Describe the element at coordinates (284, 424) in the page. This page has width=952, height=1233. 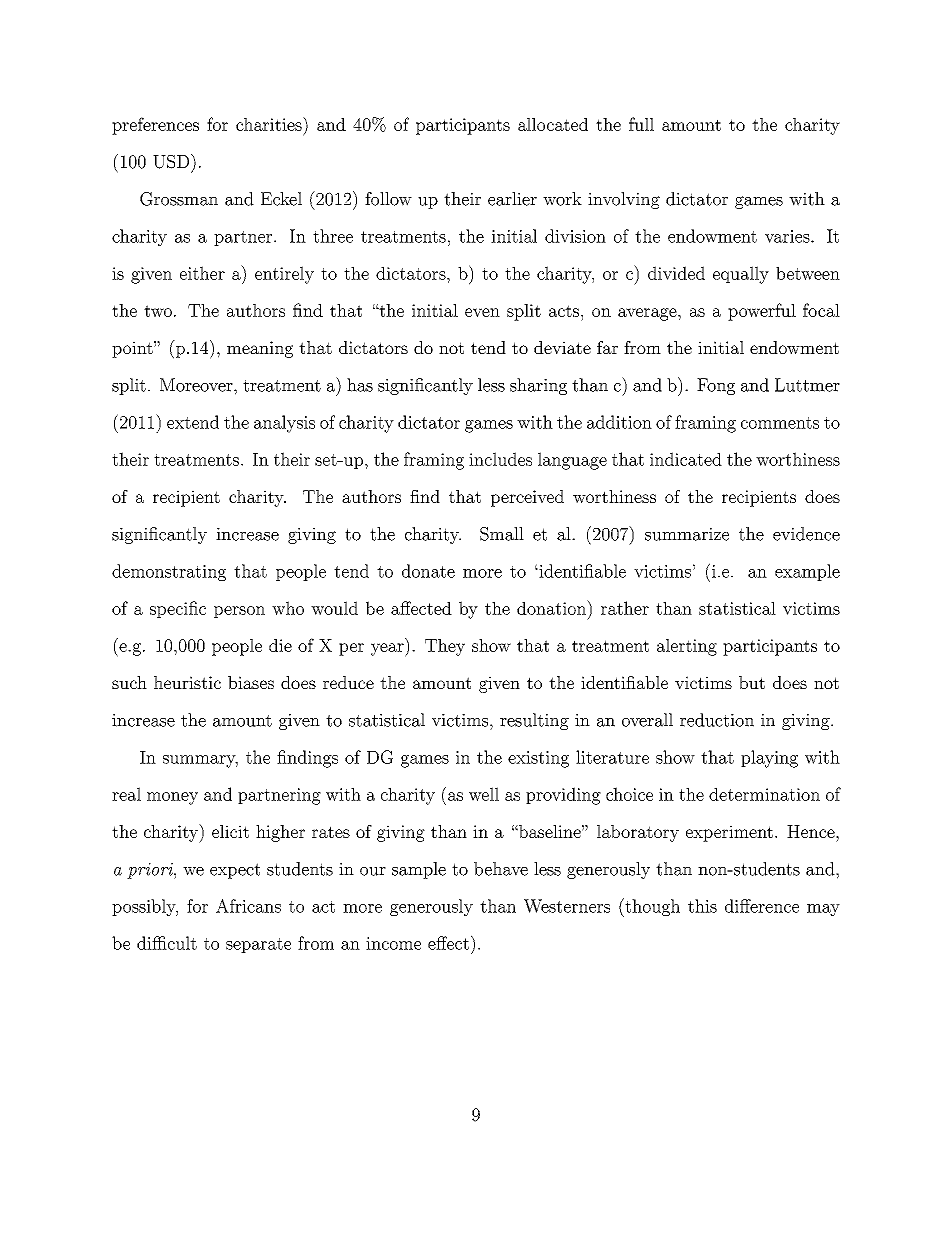
I see `analysis` at that location.
